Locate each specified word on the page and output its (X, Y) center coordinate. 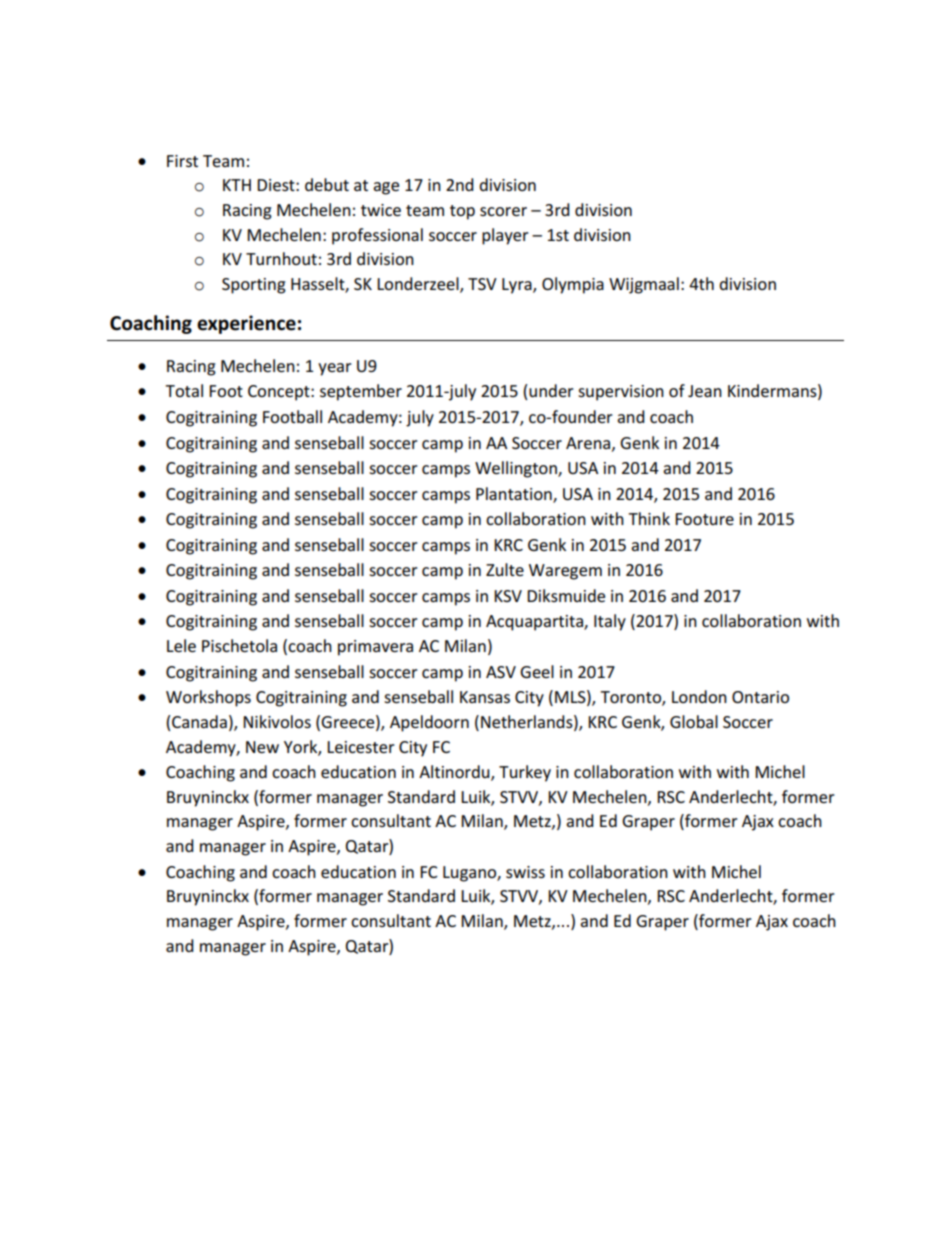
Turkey (525, 773)
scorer (503, 211)
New (262, 747)
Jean (705, 391)
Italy (610, 622)
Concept (280, 393)
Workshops (208, 698)
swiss (525, 872)
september (361, 392)
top (462, 212)
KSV (508, 596)
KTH (237, 185)
